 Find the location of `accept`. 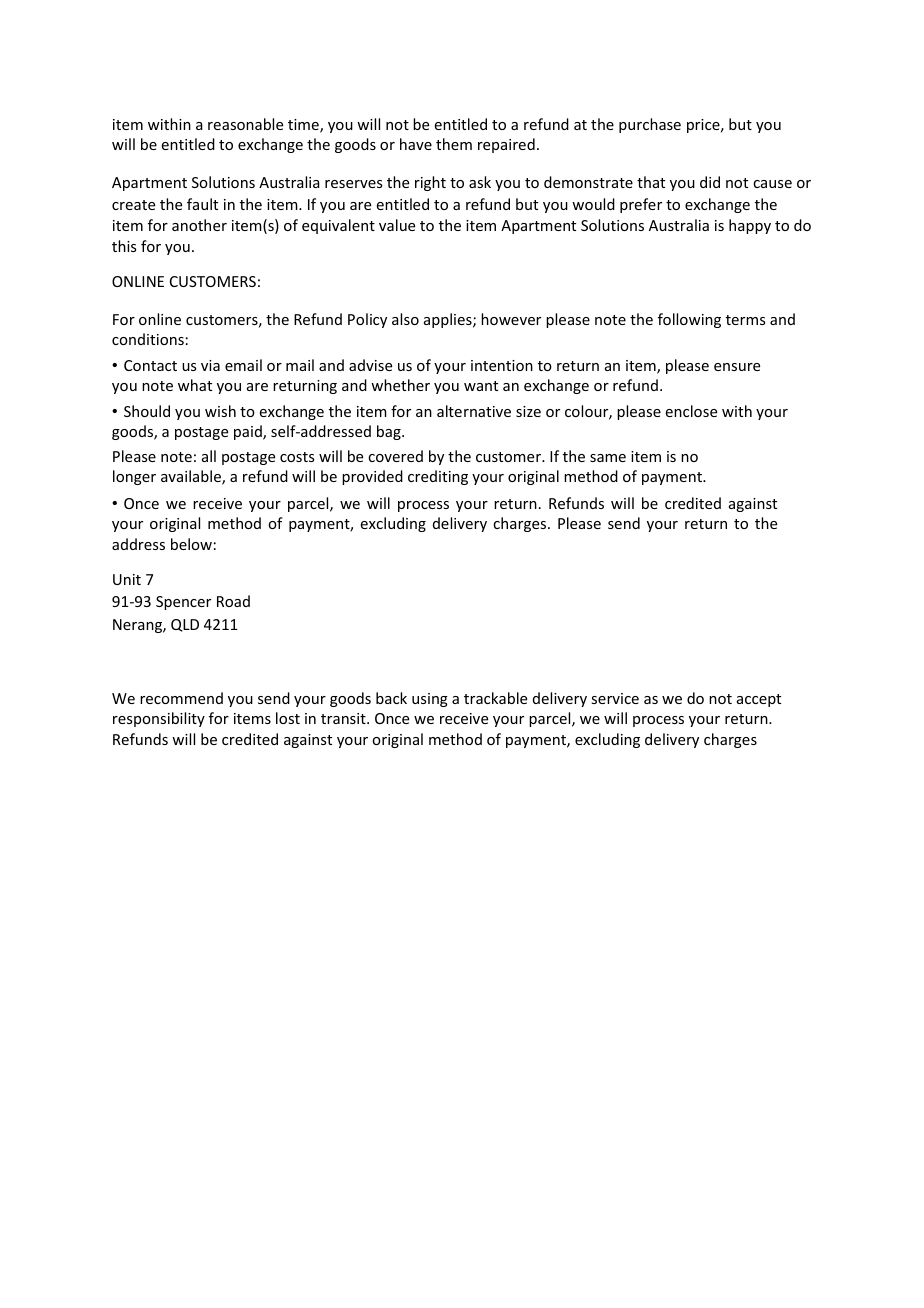

accept is located at coordinates (759, 700).
